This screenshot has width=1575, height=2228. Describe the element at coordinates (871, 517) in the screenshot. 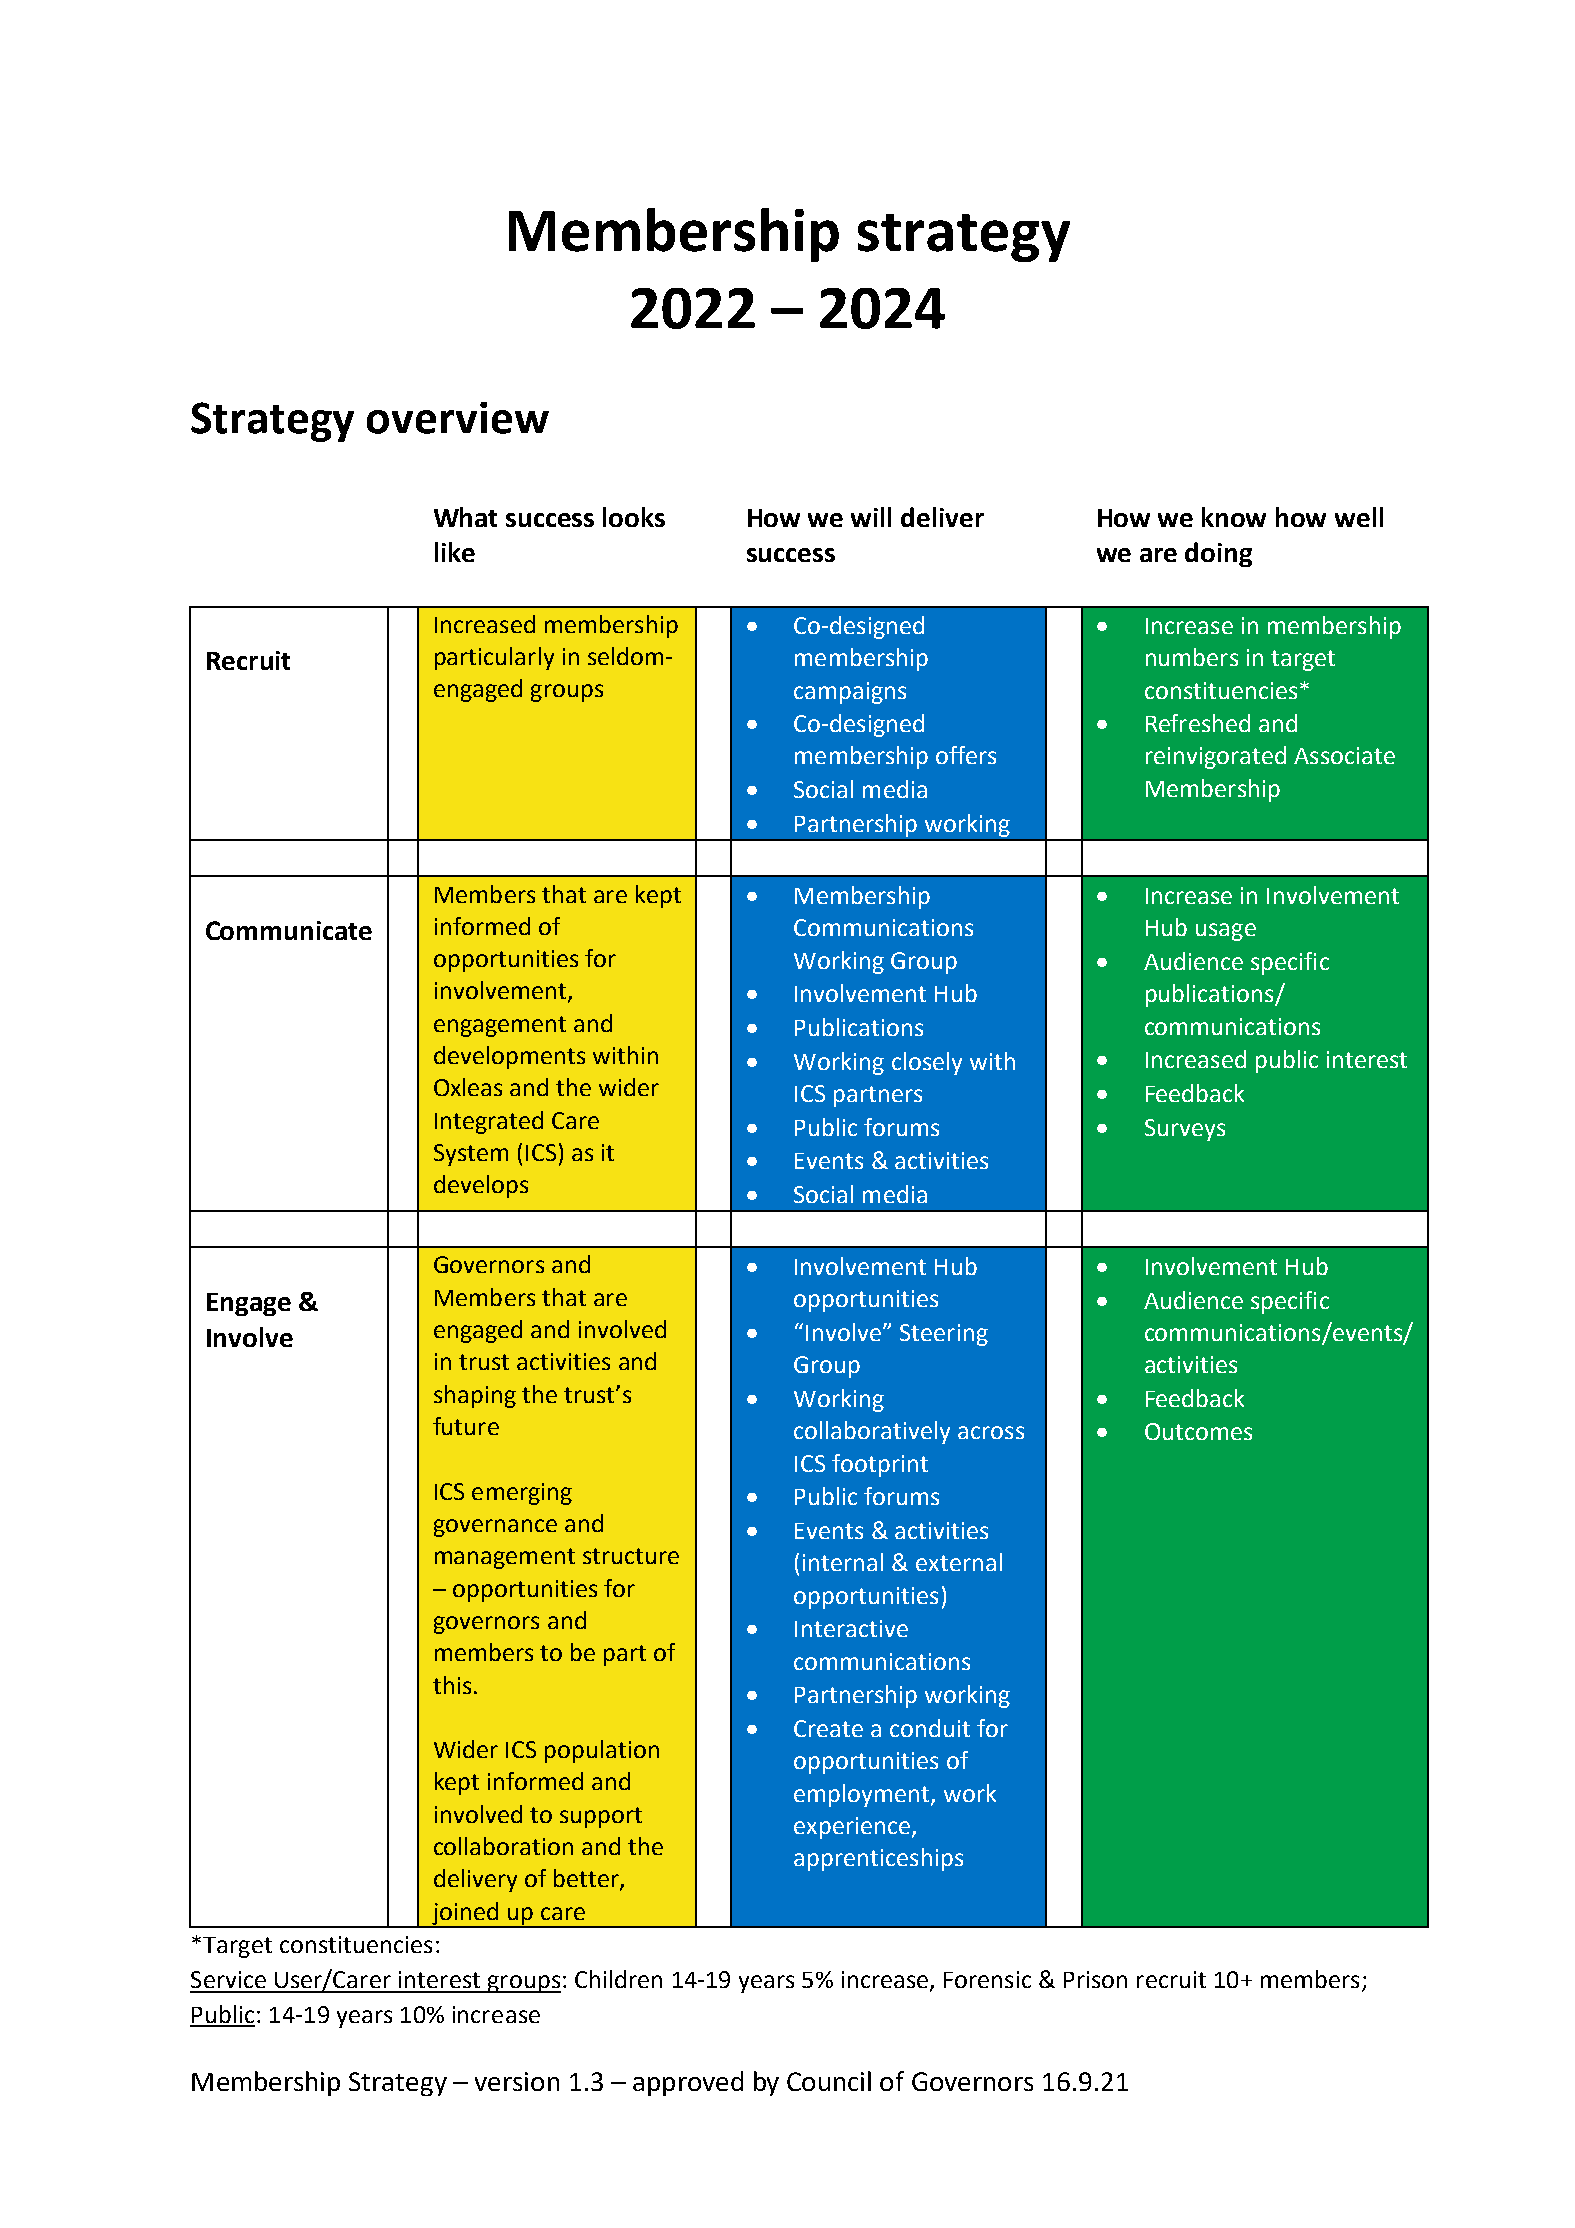

I see `will` at that location.
